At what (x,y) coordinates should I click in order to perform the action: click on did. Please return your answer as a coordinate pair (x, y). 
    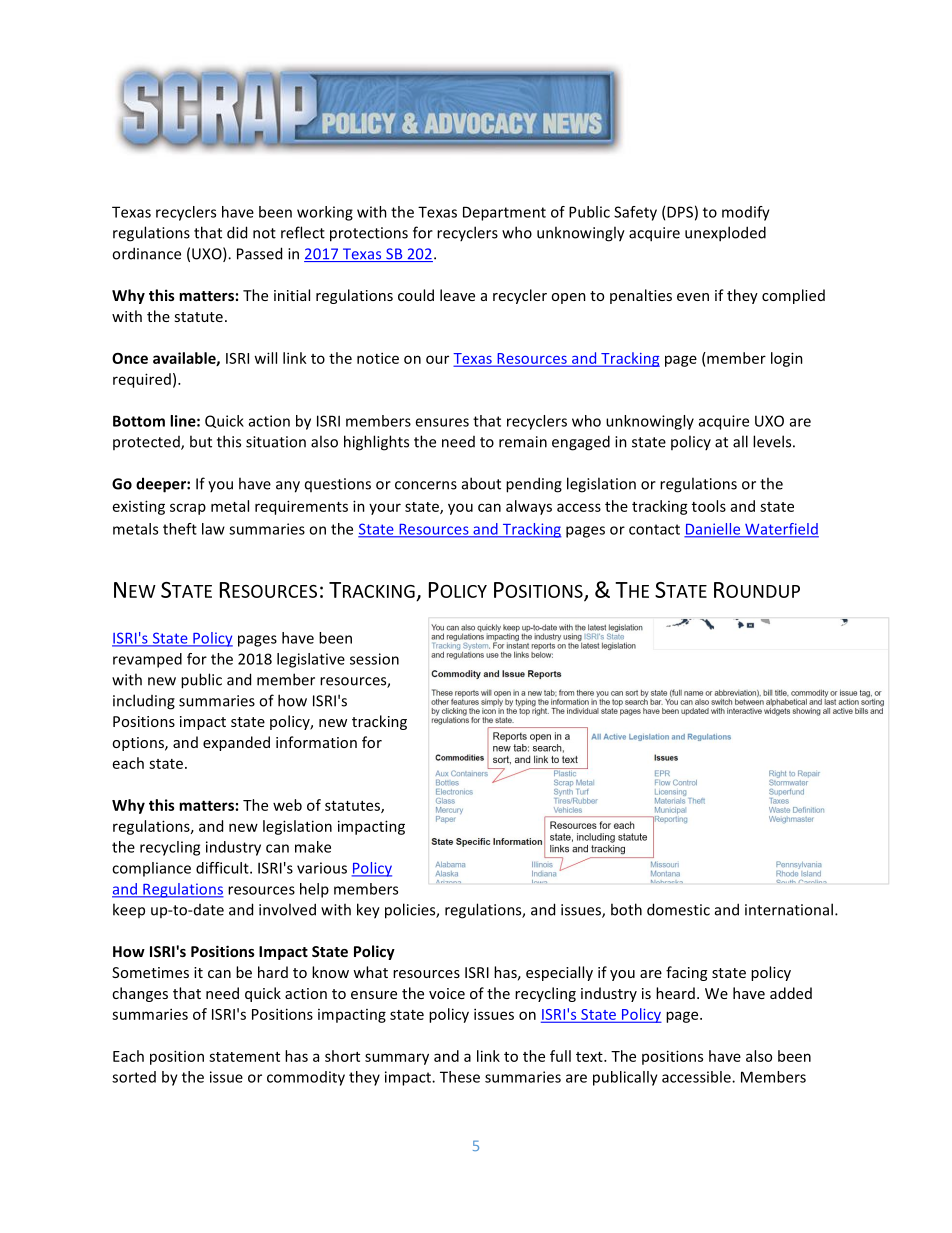
    Looking at the image, I should click on (237, 232).
